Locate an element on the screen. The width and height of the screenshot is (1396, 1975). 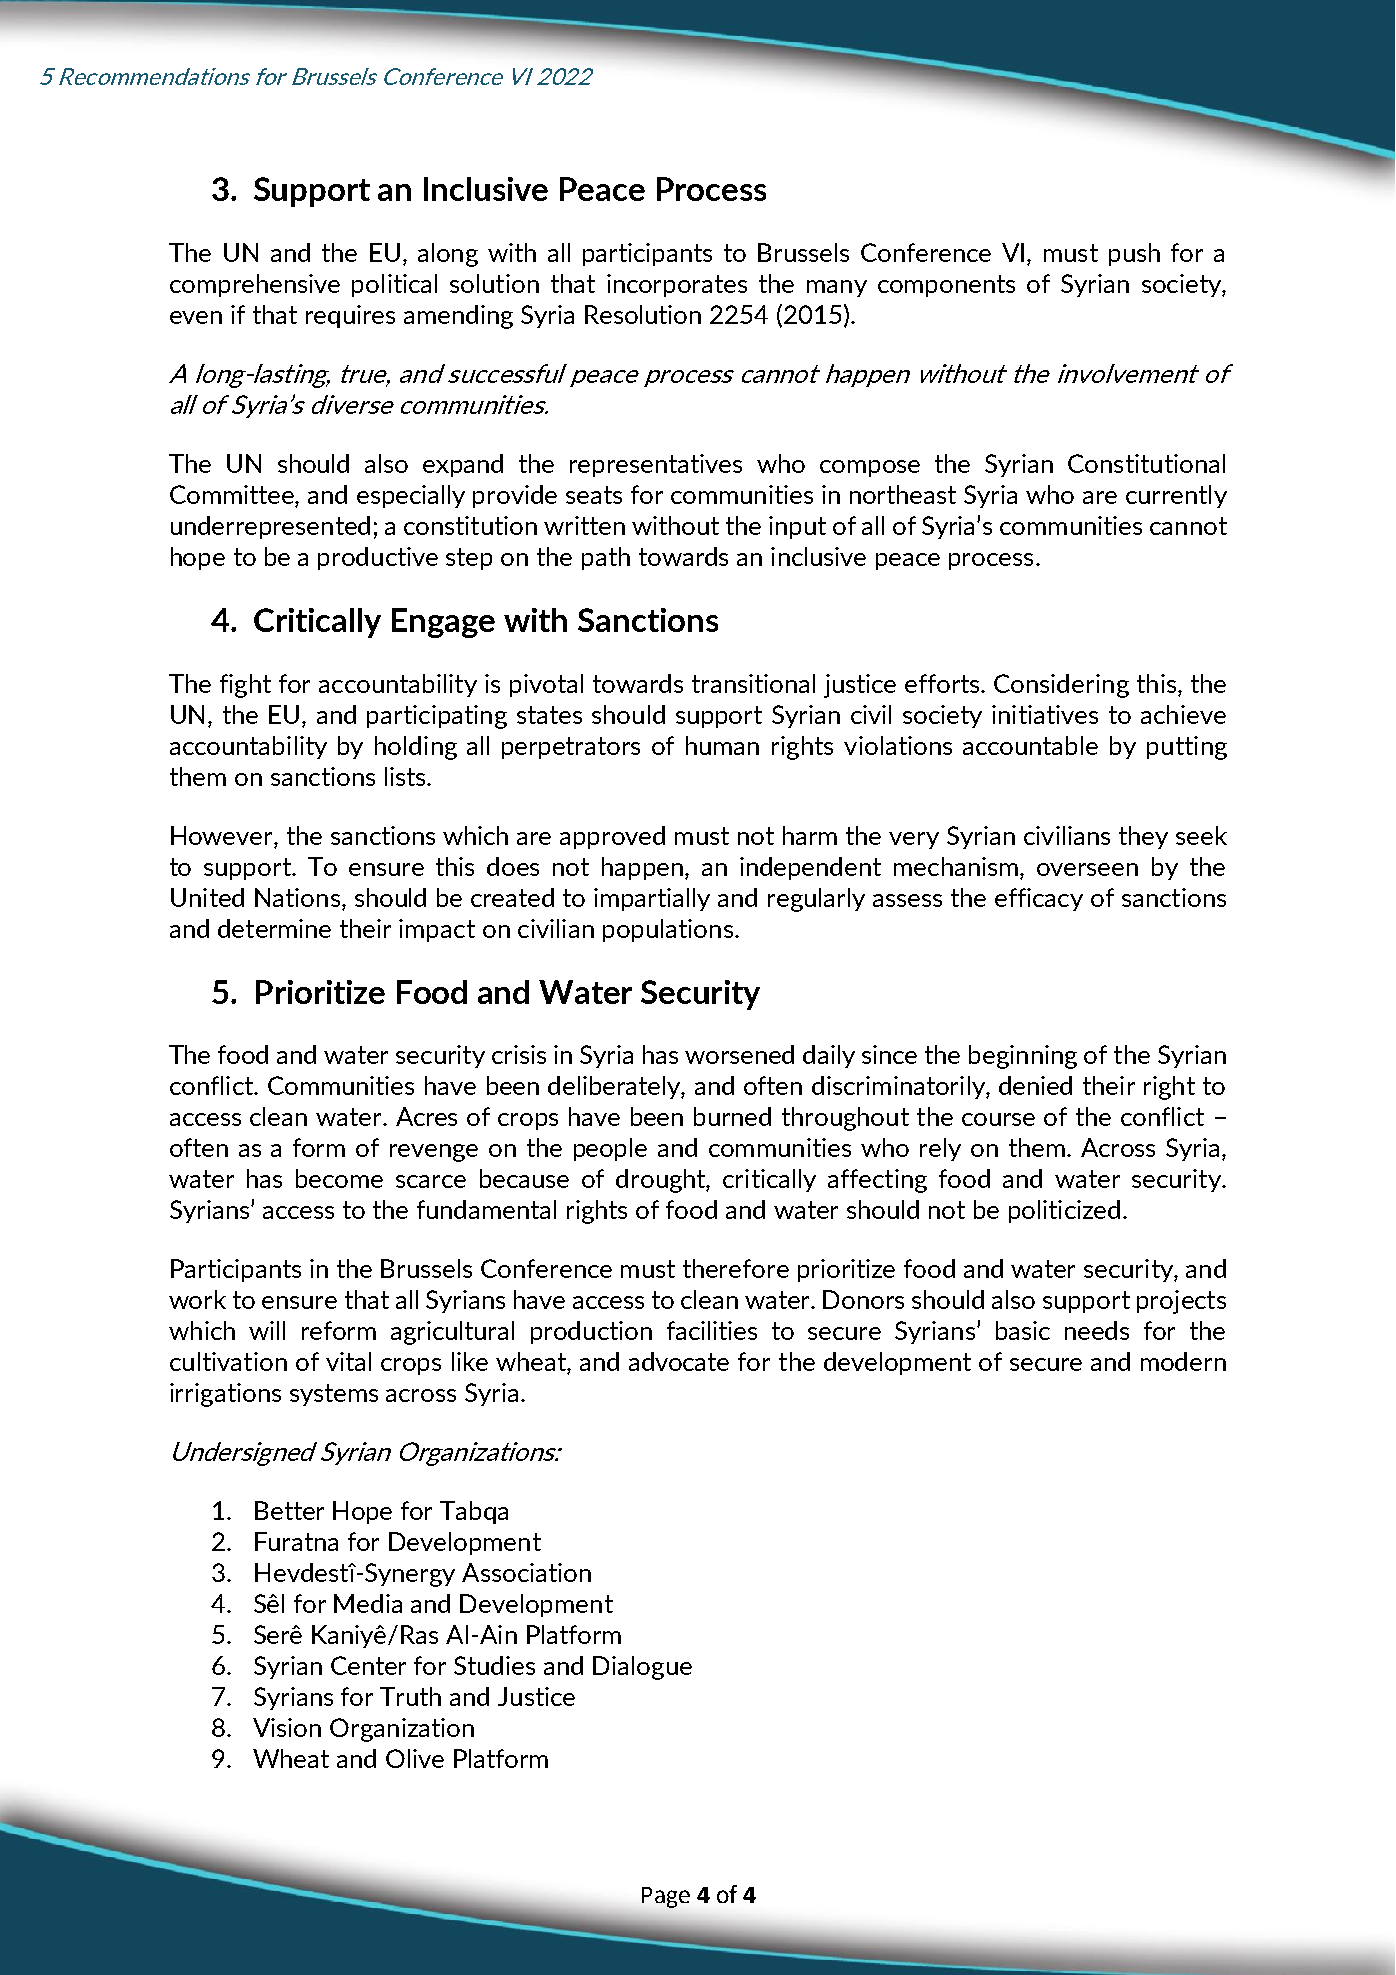
requires is located at coordinates (350, 316).
